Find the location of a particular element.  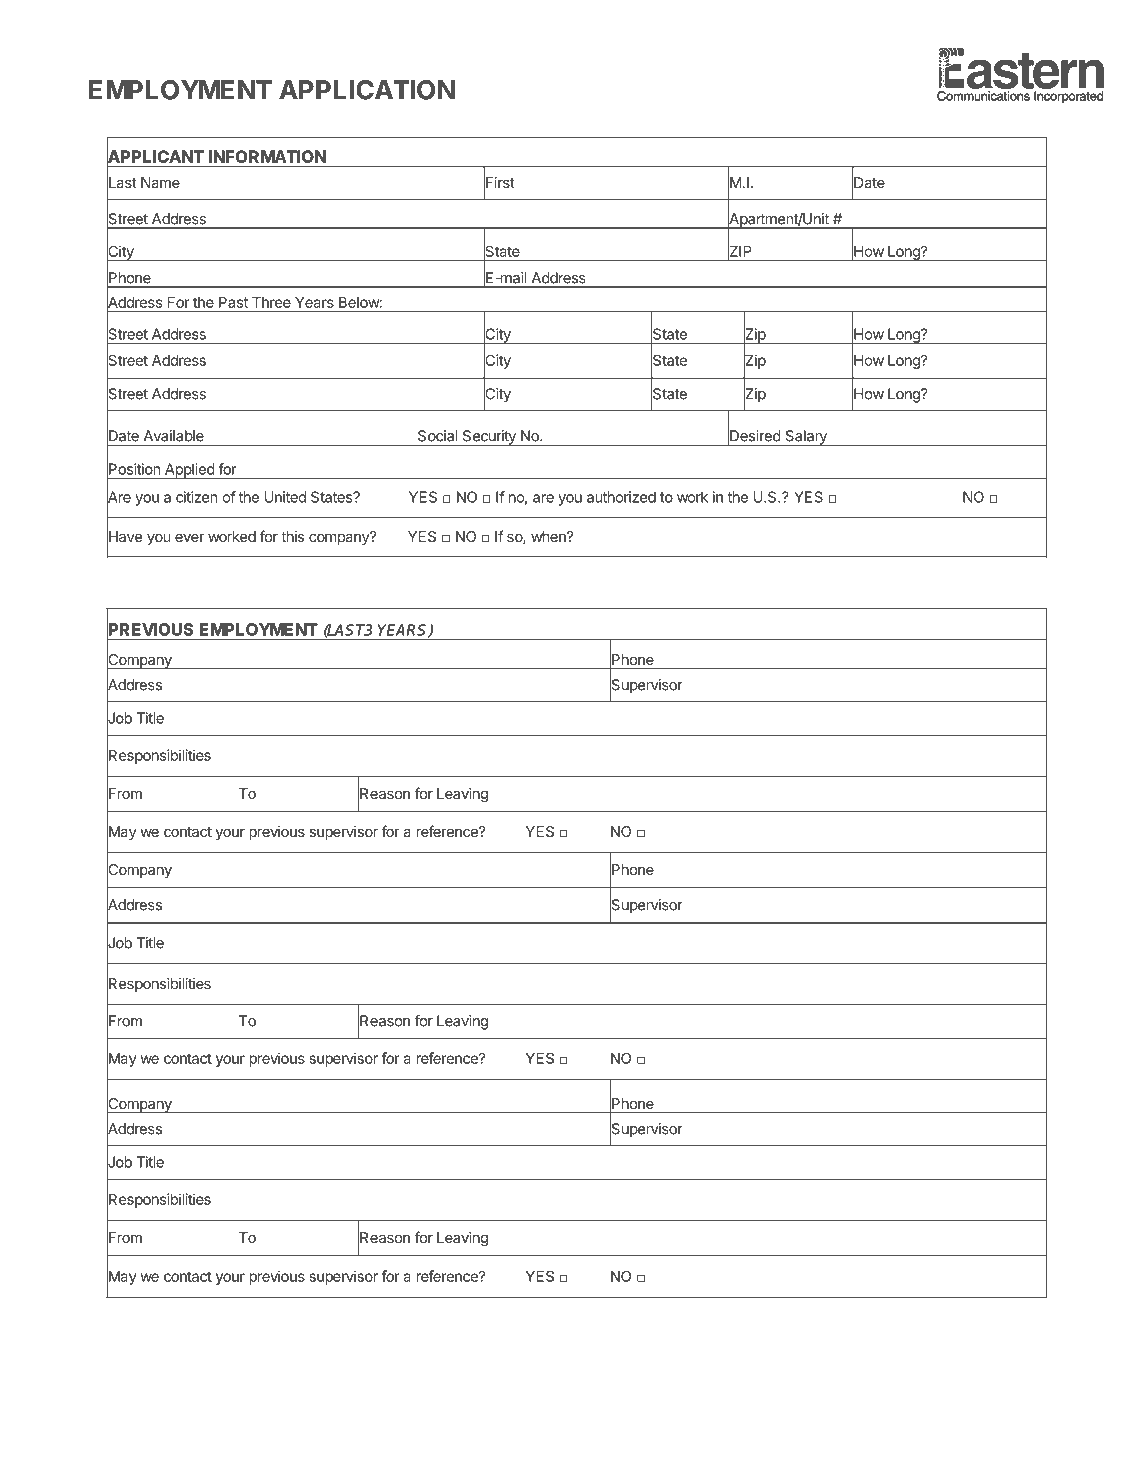

Applied is located at coordinates (189, 471).
